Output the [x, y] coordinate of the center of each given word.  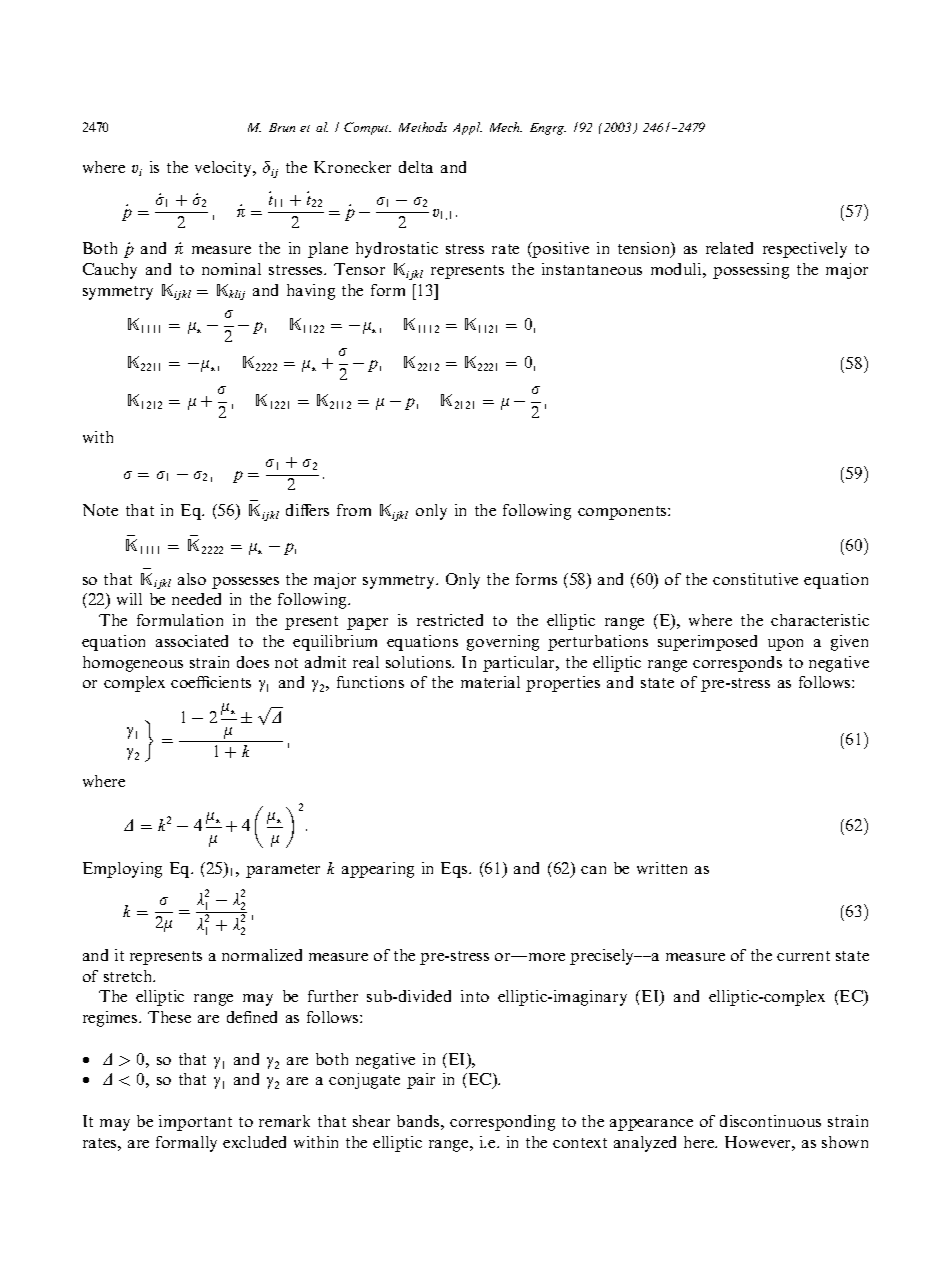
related [729, 248]
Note [100, 510]
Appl [467, 128]
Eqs [456, 870]
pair [421, 1081]
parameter [283, 871]
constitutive [755, 579]
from [354, 510]
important [195, 1123]
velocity [224, 169]
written [662, 868]
